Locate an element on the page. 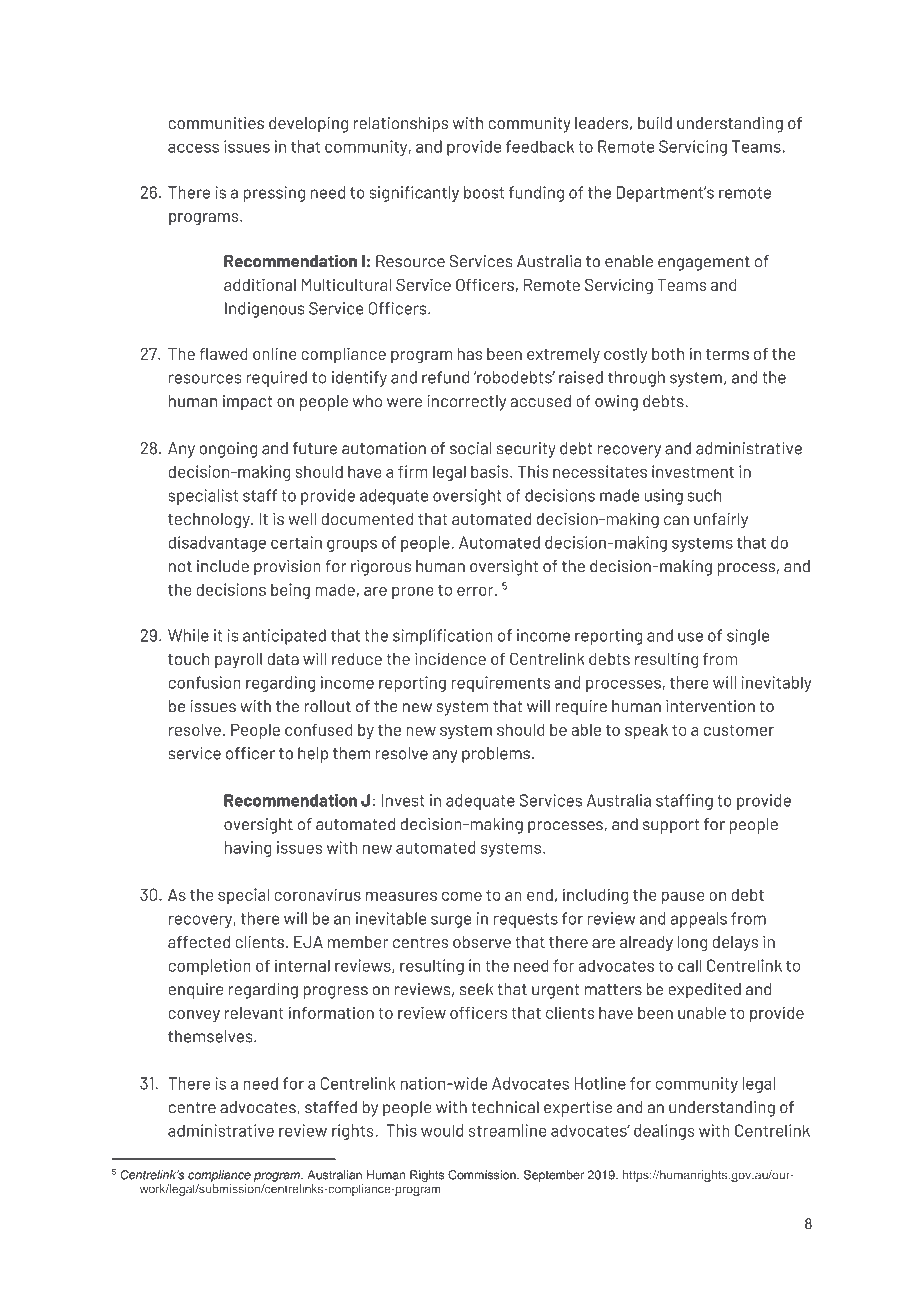  build is located at coordinates (655, 123).
